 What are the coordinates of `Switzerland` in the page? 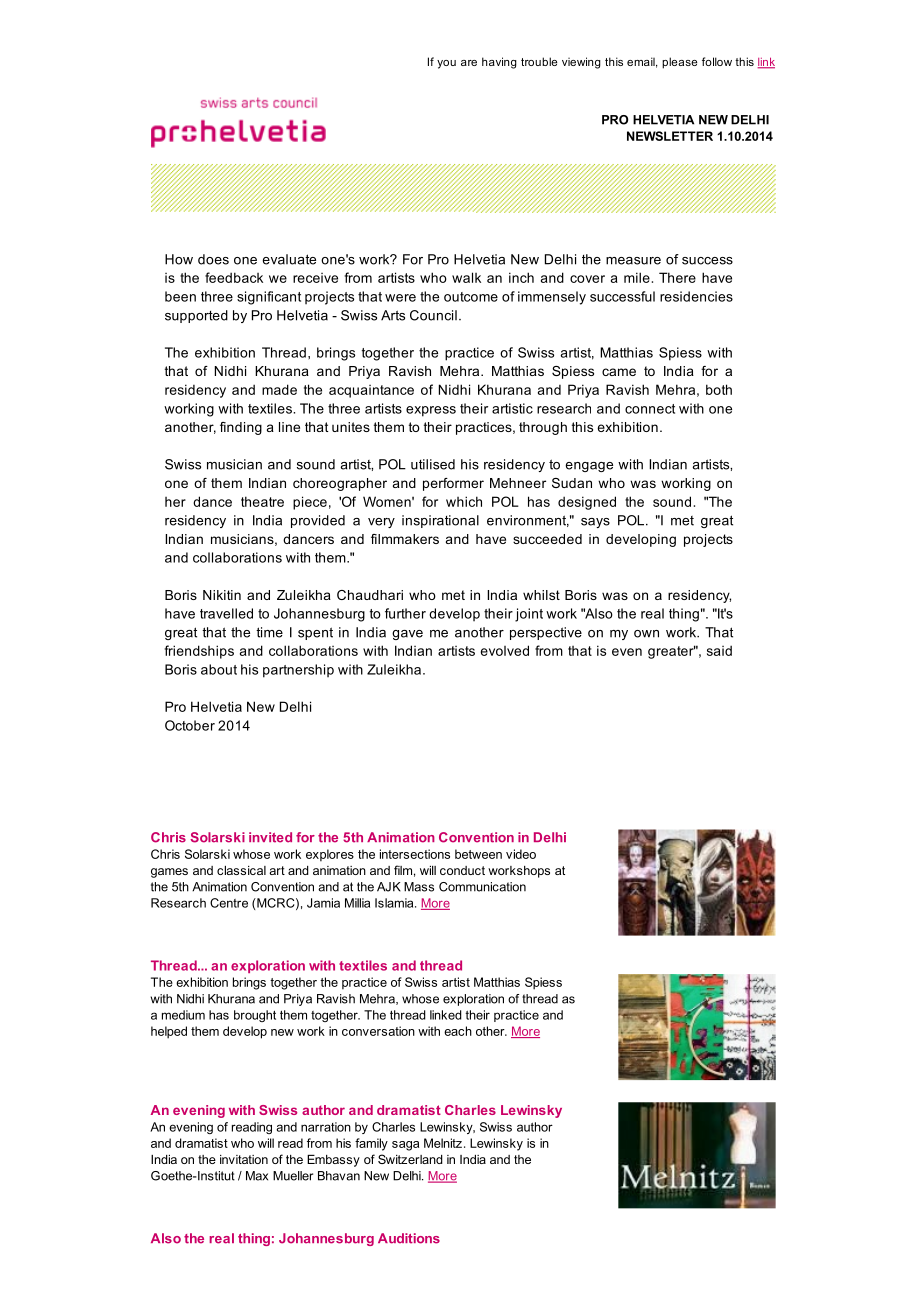 It's located at (410, 1159).
